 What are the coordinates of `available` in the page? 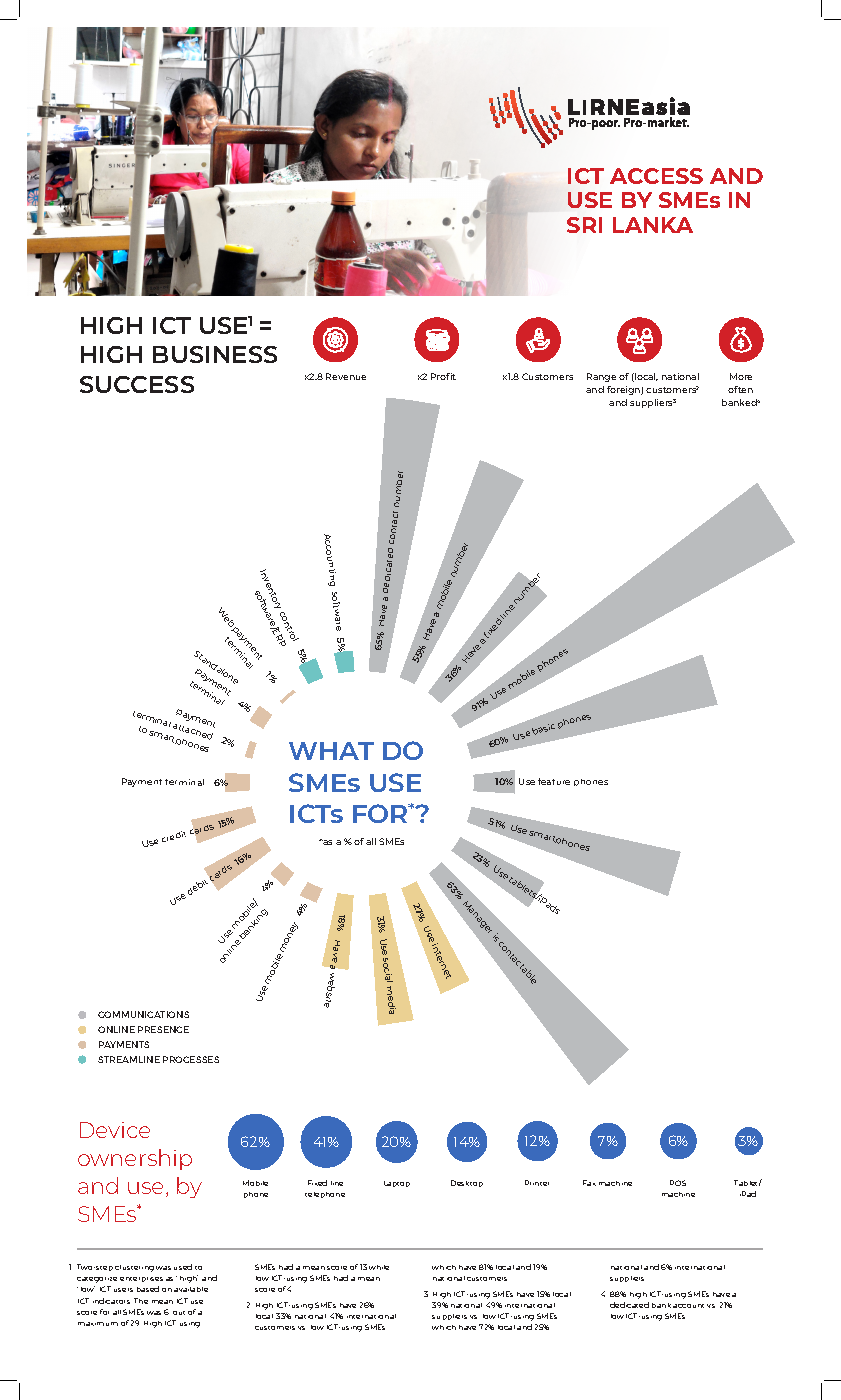 It's located at (191, 1289).
